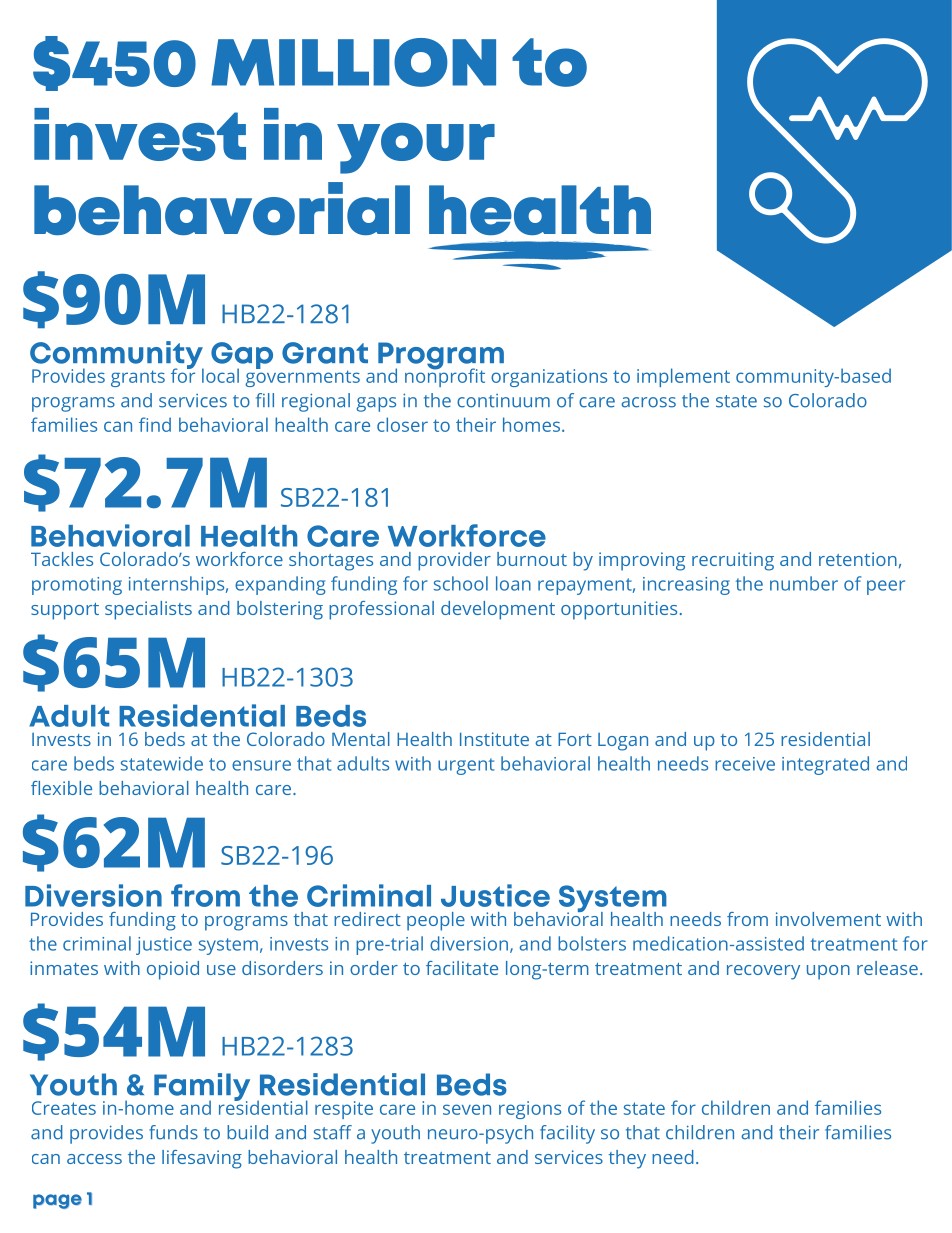  Describe the element at coordinates (202, 1159) in the document. I see `lifesaving` at that location.
